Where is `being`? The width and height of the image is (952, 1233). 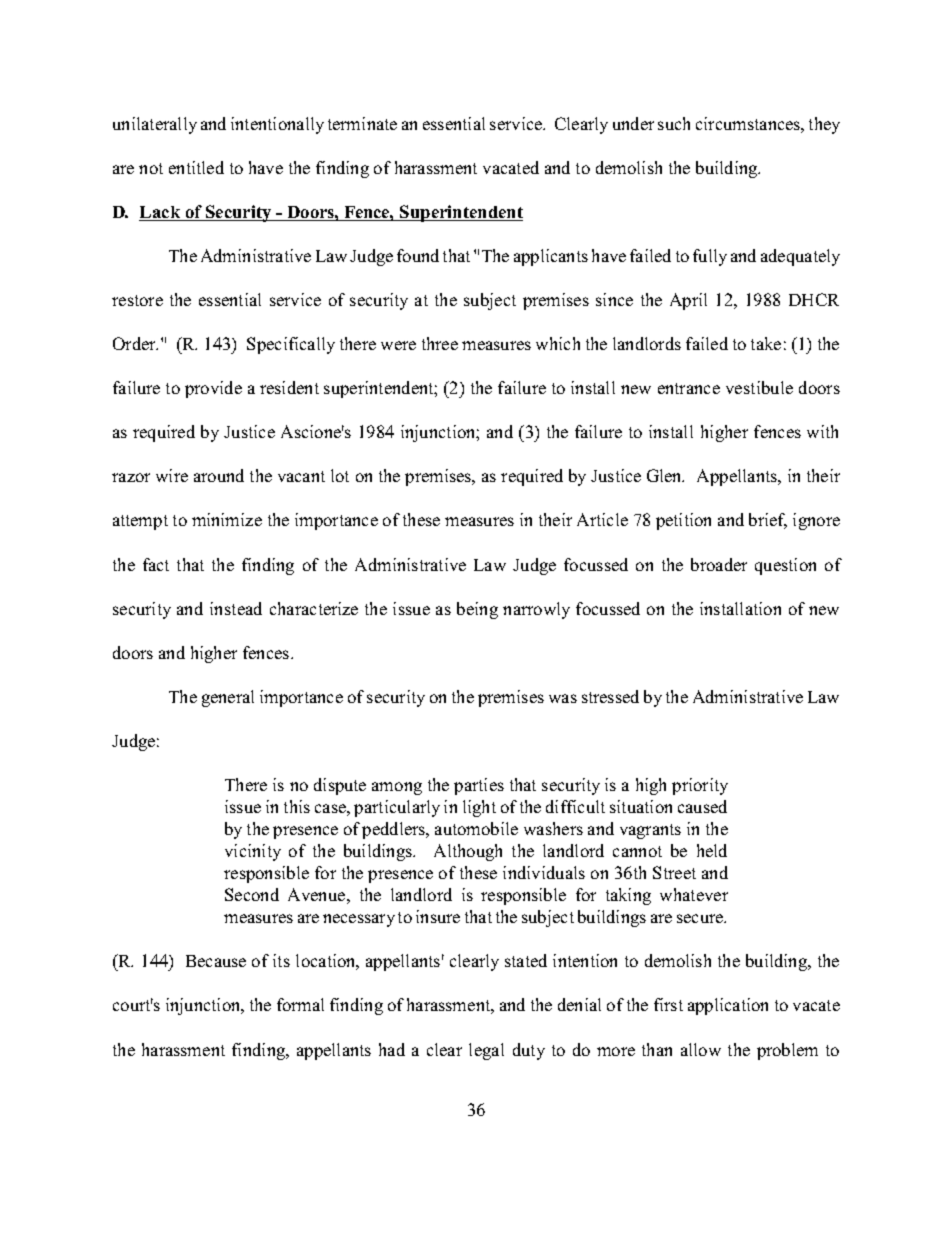
being is located at coordinates (477, 610).
